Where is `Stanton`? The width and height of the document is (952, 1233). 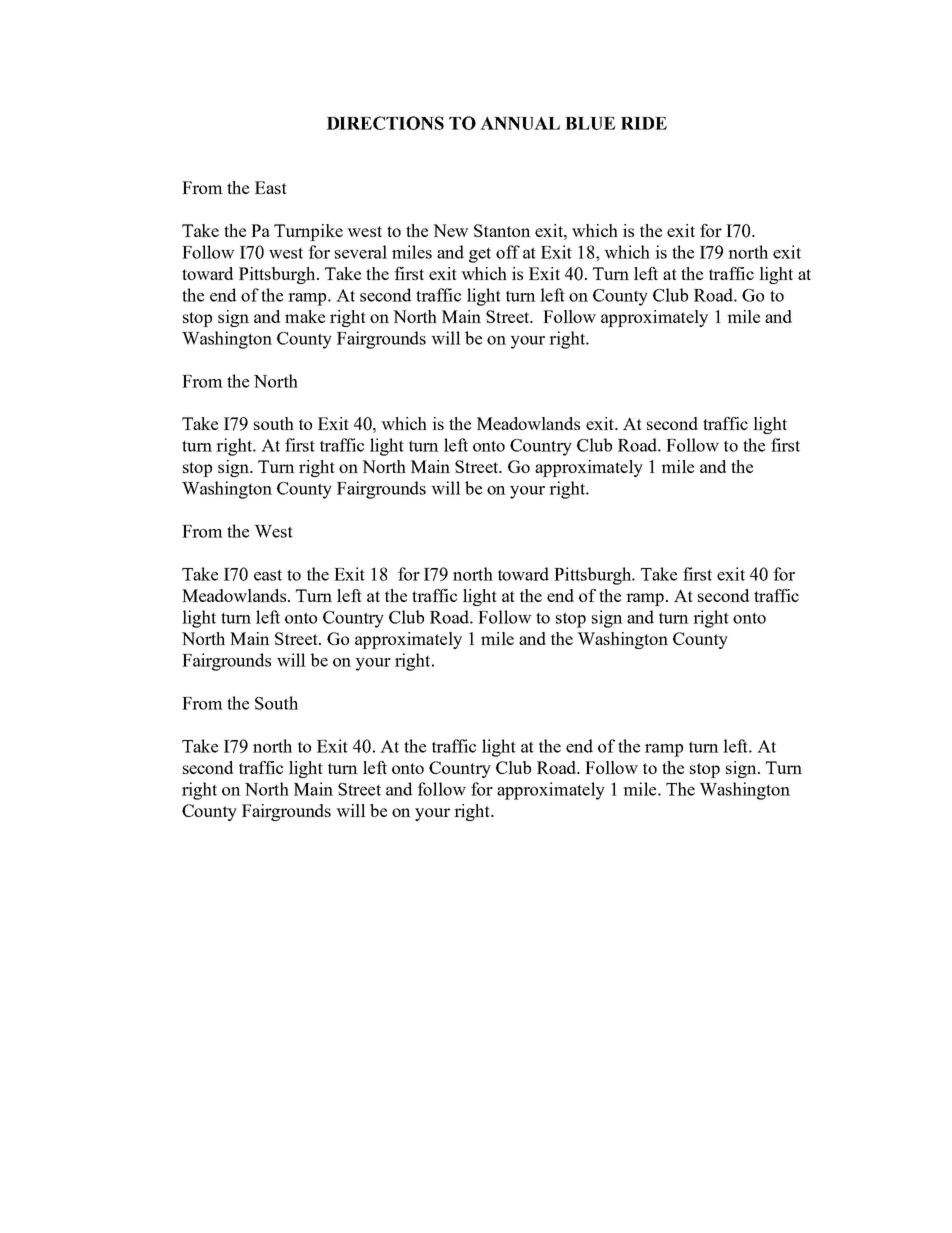
Stanton is located at coordinates (502, 230).
